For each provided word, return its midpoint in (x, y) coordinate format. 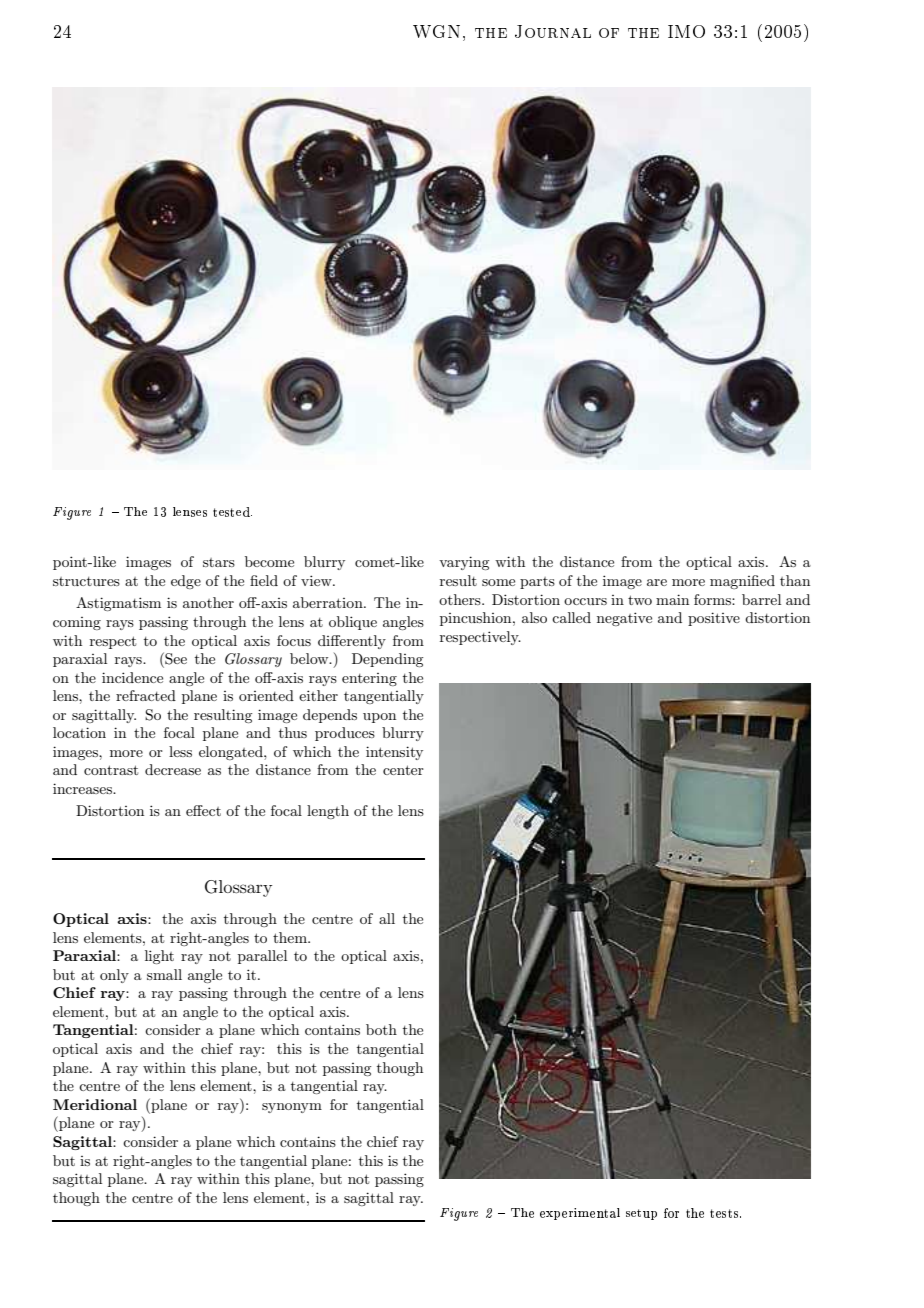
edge (186, 582)
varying (464, 563)
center (403, 770)
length (328, 812)
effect (203, 810)
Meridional (95, 1104)
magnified (742, 582)
